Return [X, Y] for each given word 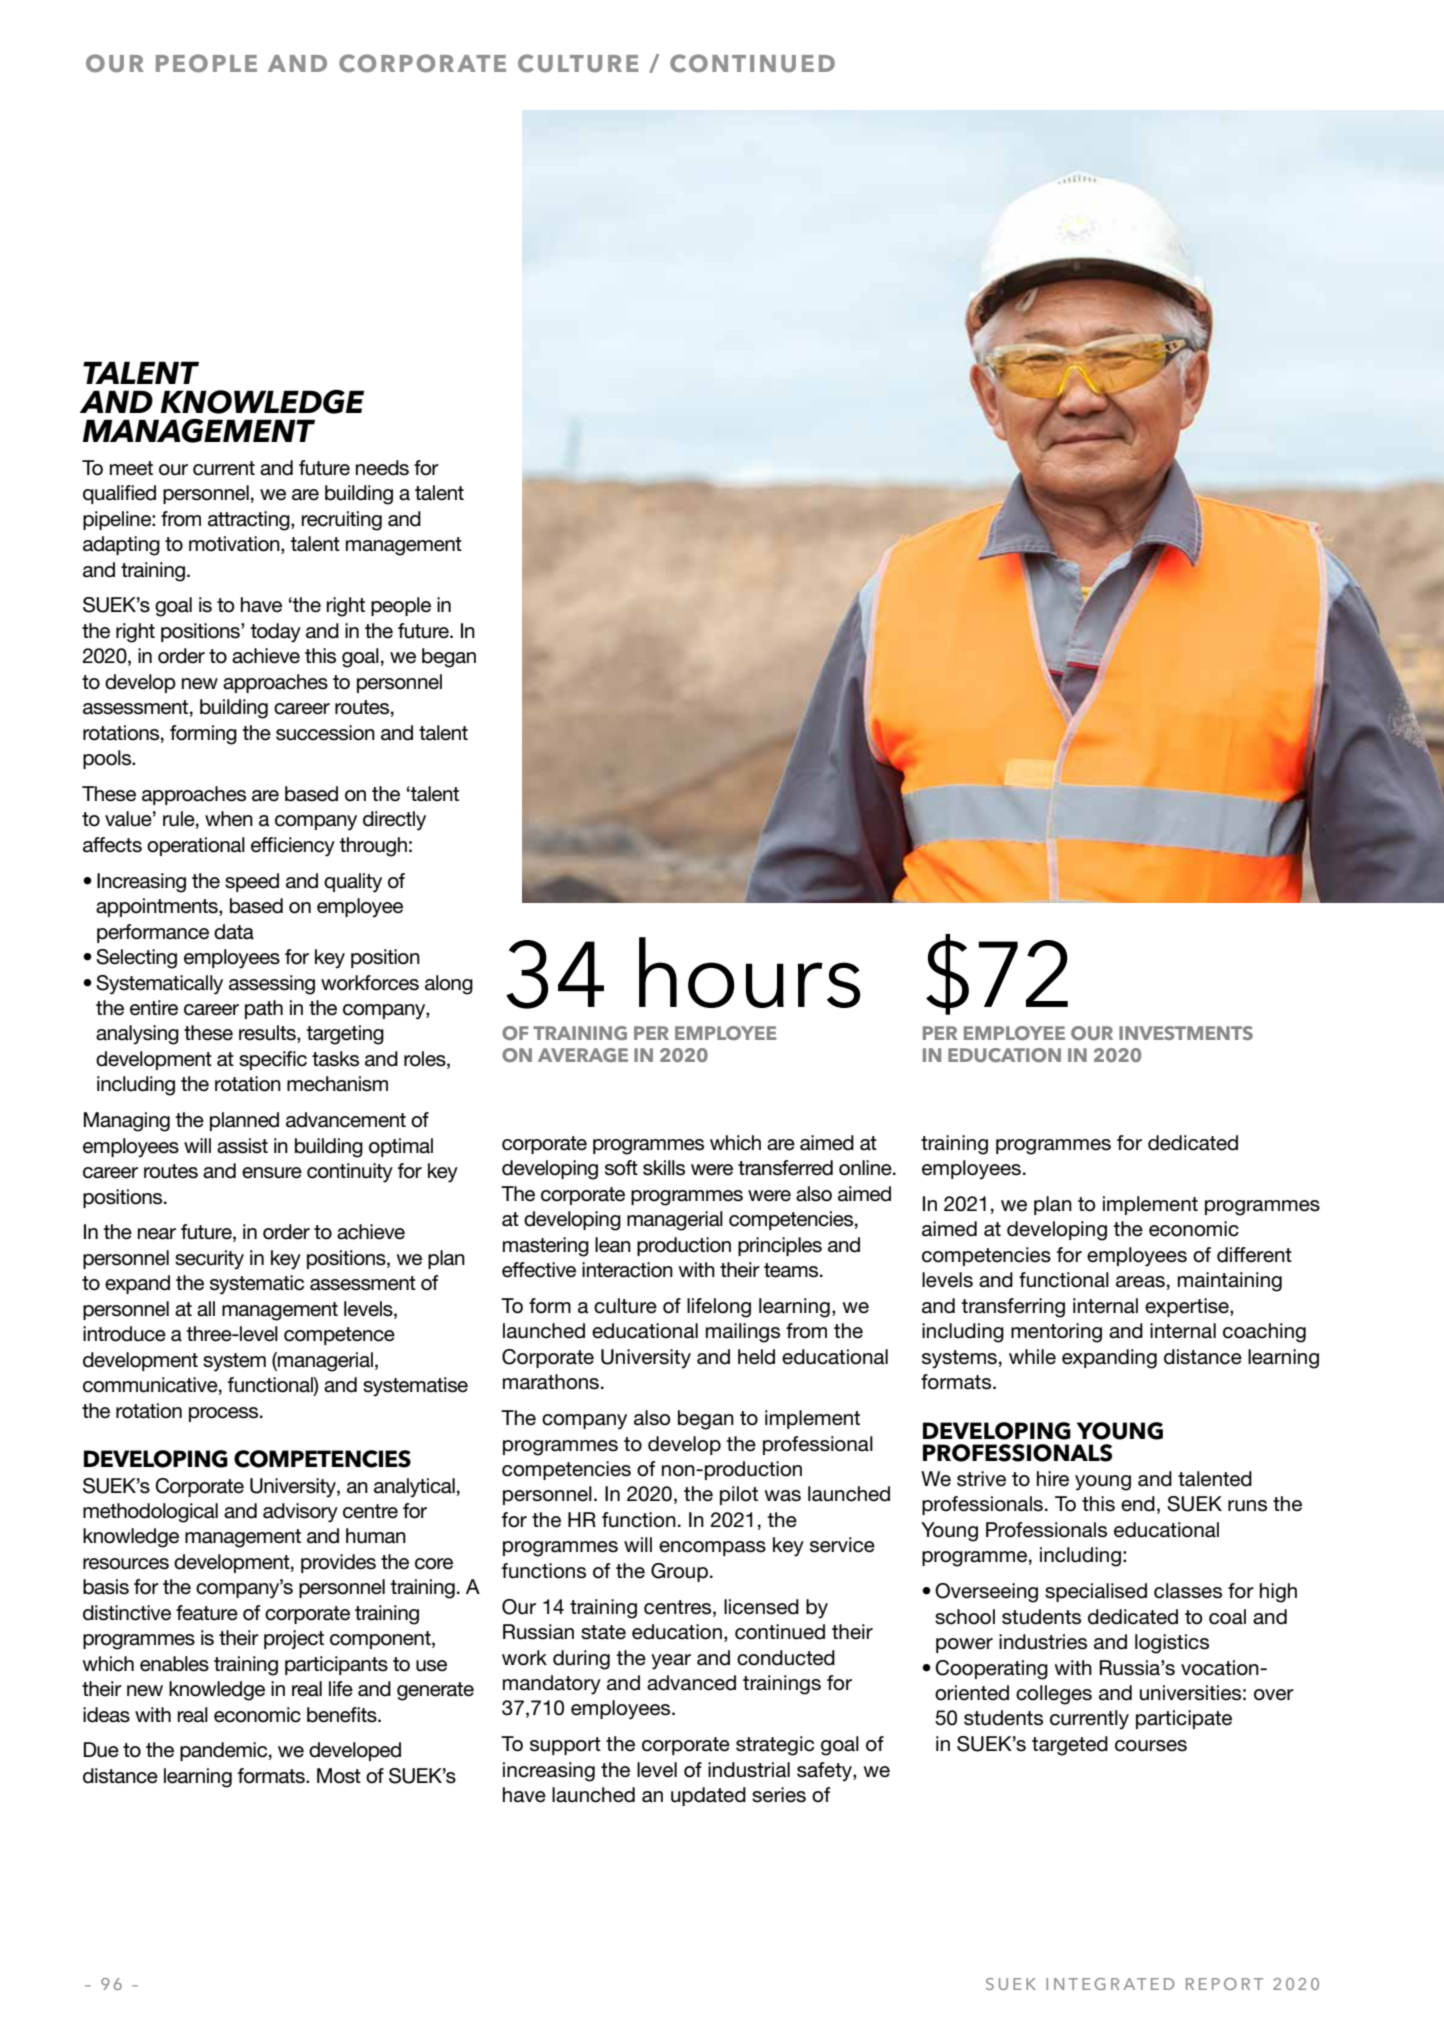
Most [339, 1776]
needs [382, 468]
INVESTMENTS [1186, 1033]
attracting [250, 521]
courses [1151, 1746]
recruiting [342, 521]
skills [664, 1168]
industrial [749, 1770]
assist [242, 1146]
